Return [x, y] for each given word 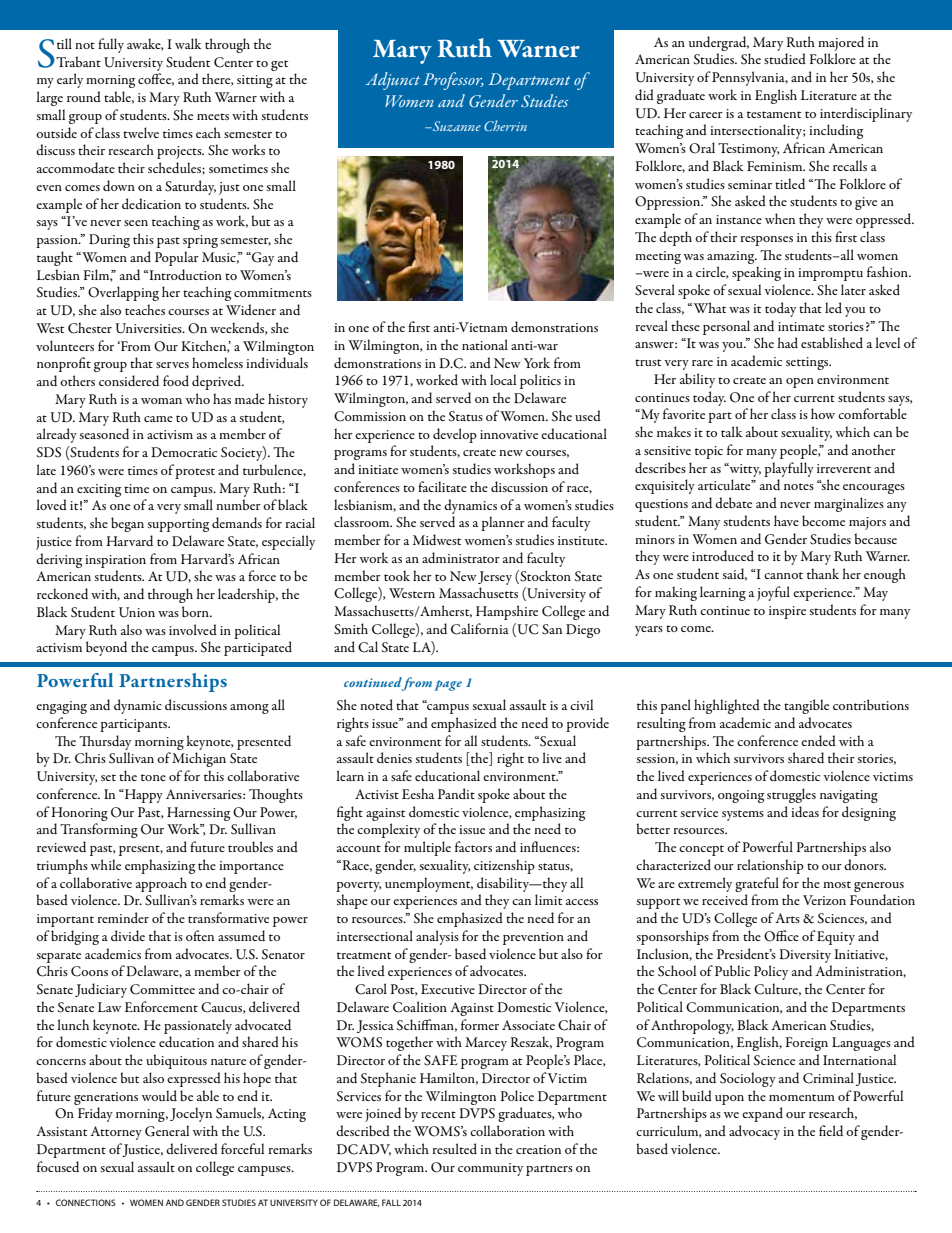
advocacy [754, 1132]
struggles [791, 795]
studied [785, 58]
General [167, 1131]
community [490, 1169]
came [158, 419]
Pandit [456, 793]
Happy [143, 796]
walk [188, 43]
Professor [453, 81]
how [823, 413]
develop [455, 435]
